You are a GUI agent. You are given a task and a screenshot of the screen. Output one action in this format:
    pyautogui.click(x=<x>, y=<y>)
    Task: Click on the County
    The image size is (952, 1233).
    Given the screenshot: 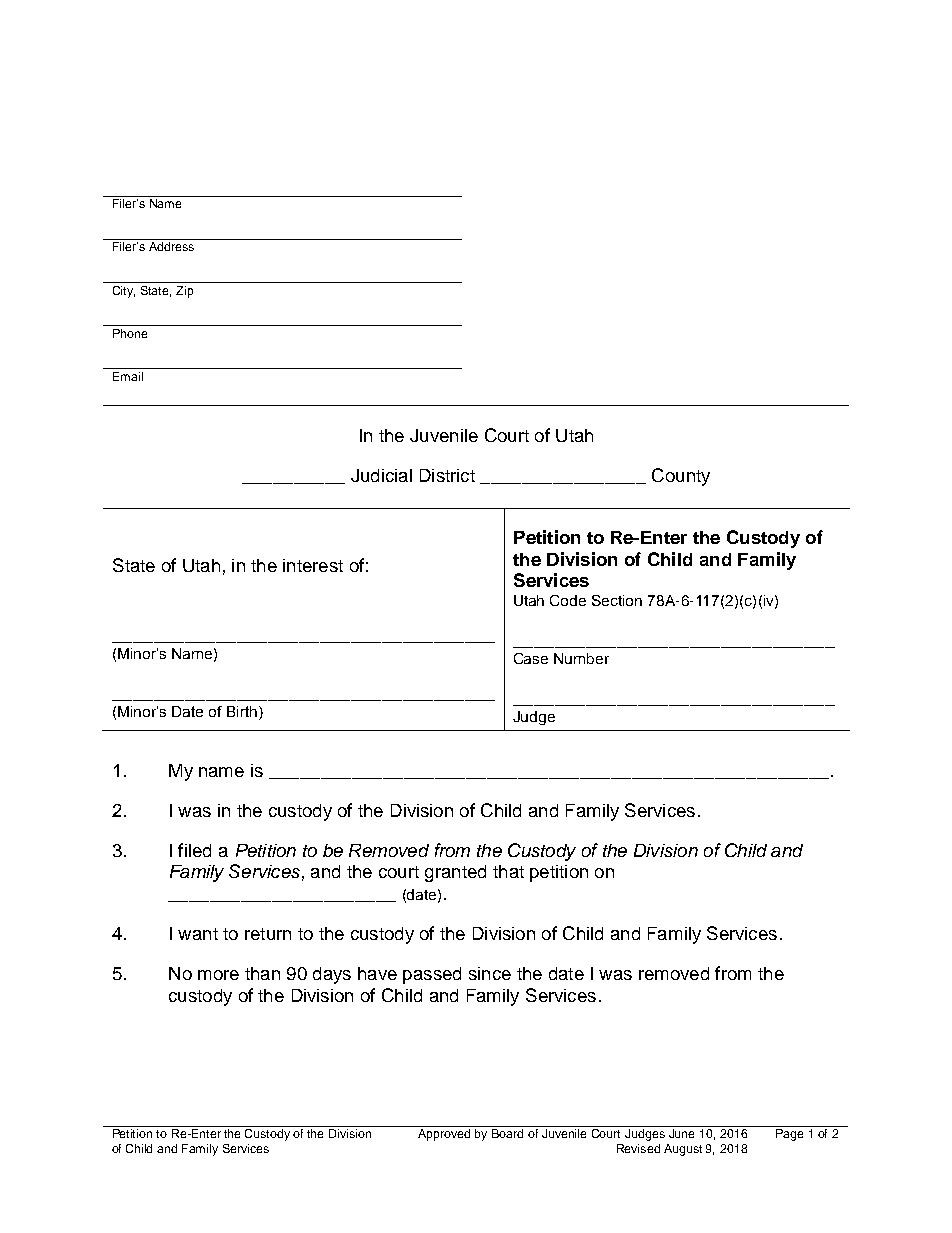 What is the action you would take?
    pyautogui.click(x=681, y=477)
